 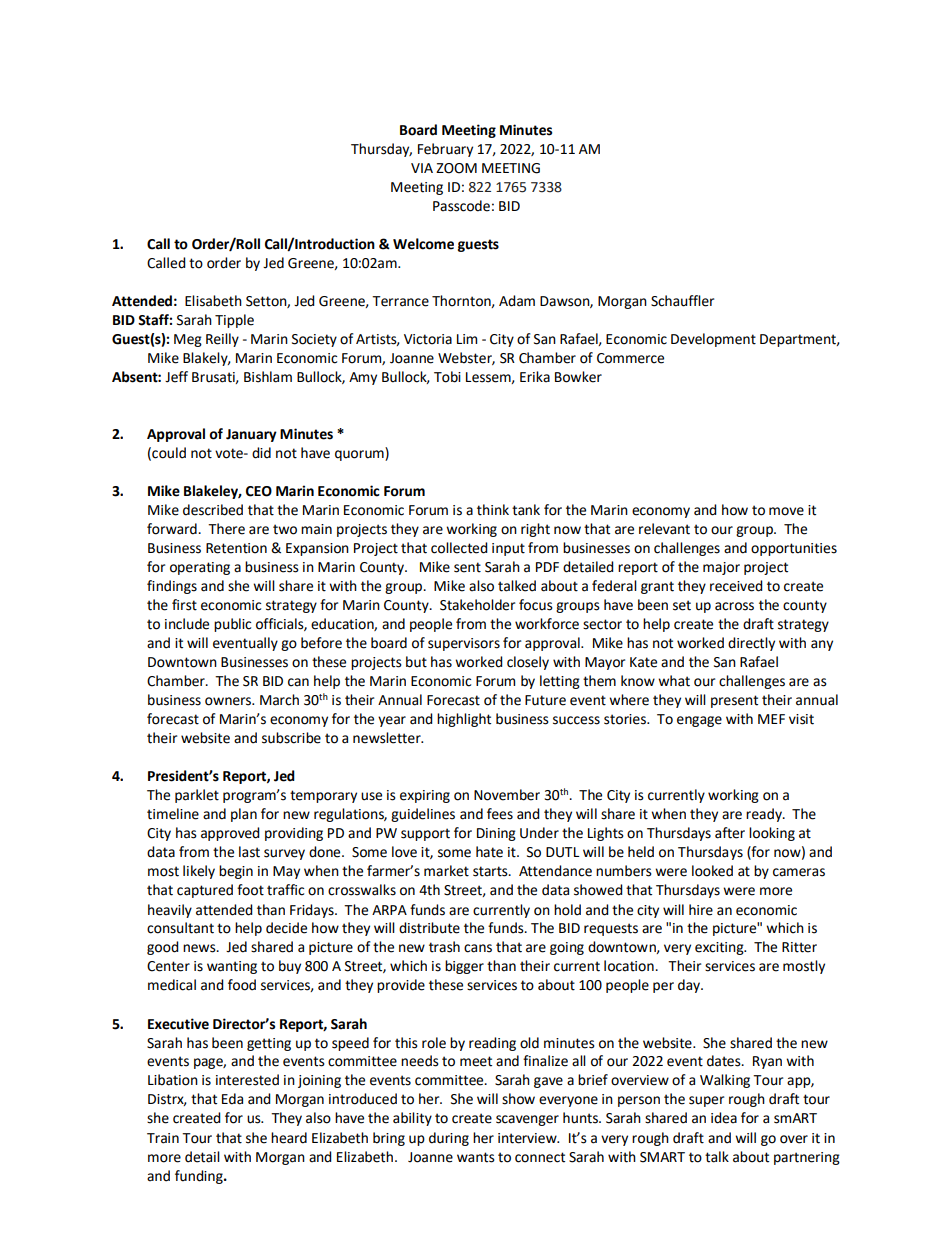 What do you see at coordinates (222, 340) in the page?
I see `Reilly` at bounding box center [222, 340].
